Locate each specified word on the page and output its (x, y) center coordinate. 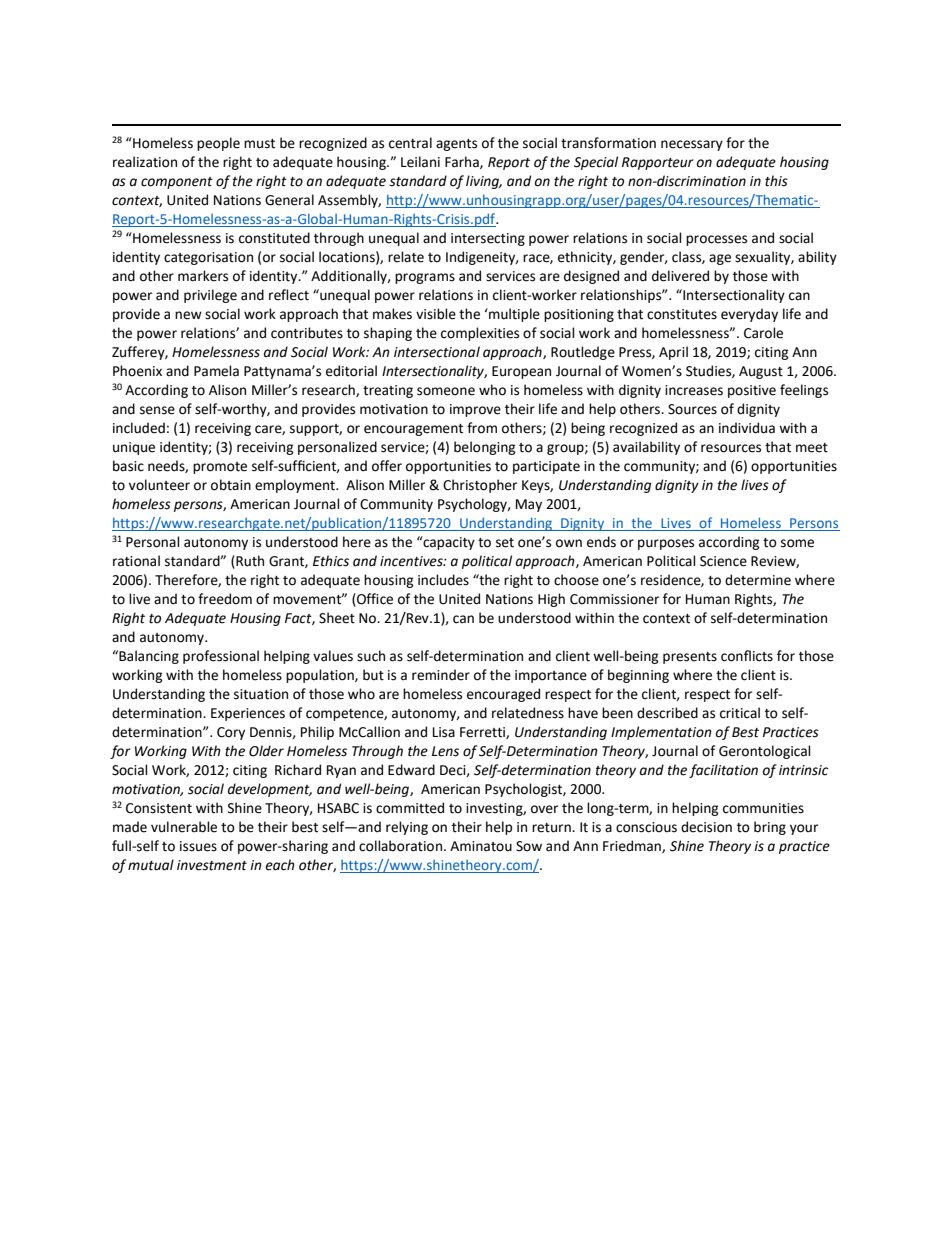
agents (456, 145)
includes (443, 580)
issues (198, 846)
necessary (692, 145)
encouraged (503, 695)
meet (812, 448)
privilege (210, 296)
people (218, 144)
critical (740, 713)
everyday (749, 315)
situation (261, 694)
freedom (225, 599)
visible (436, 314)
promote (220, 468)
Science (723, 561)
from (482, 428)
